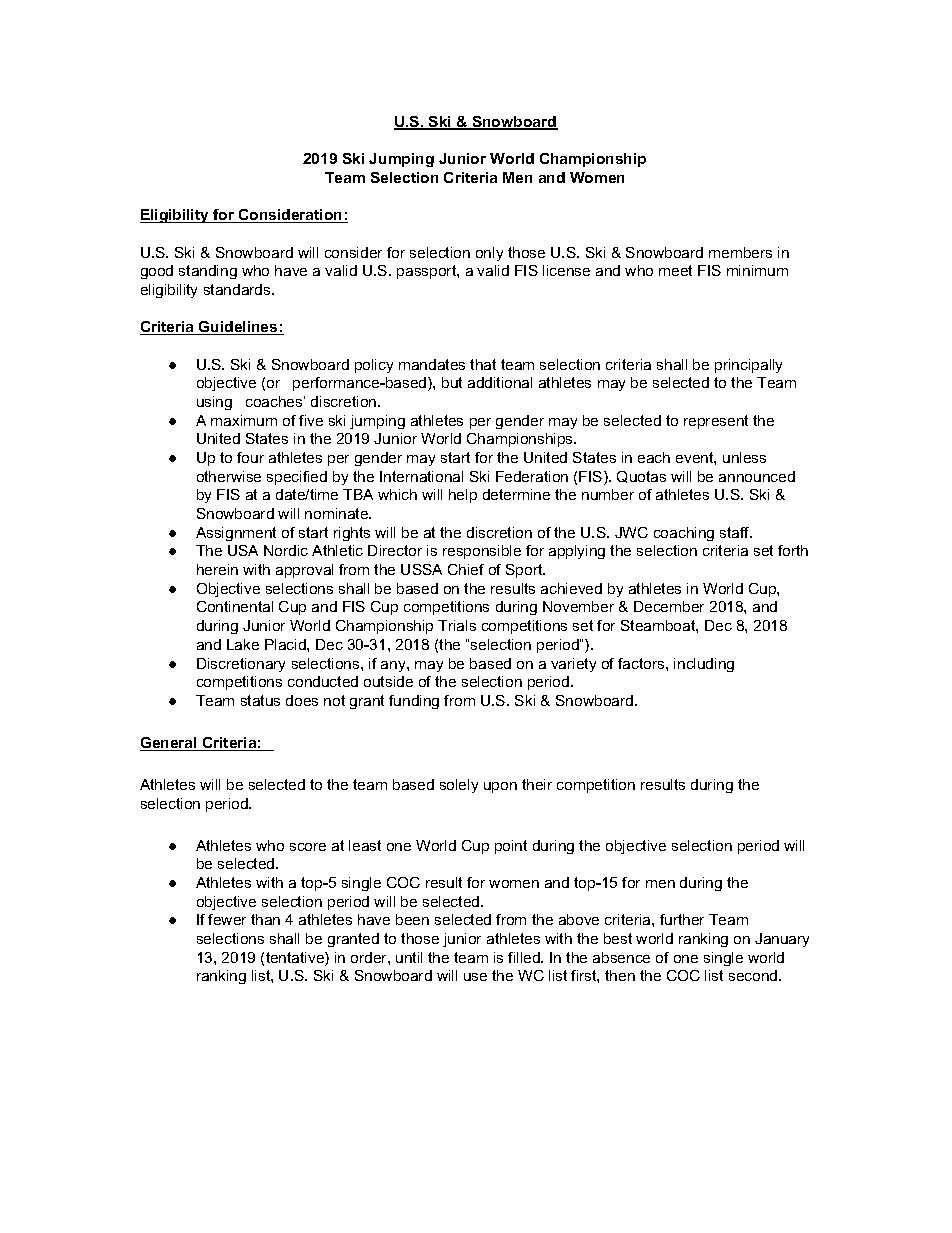 The width and height of the page is (952, 1233). What do you see at coordinates (475, 977) in the page?
I see `use` at bounding box center [475, 977].
